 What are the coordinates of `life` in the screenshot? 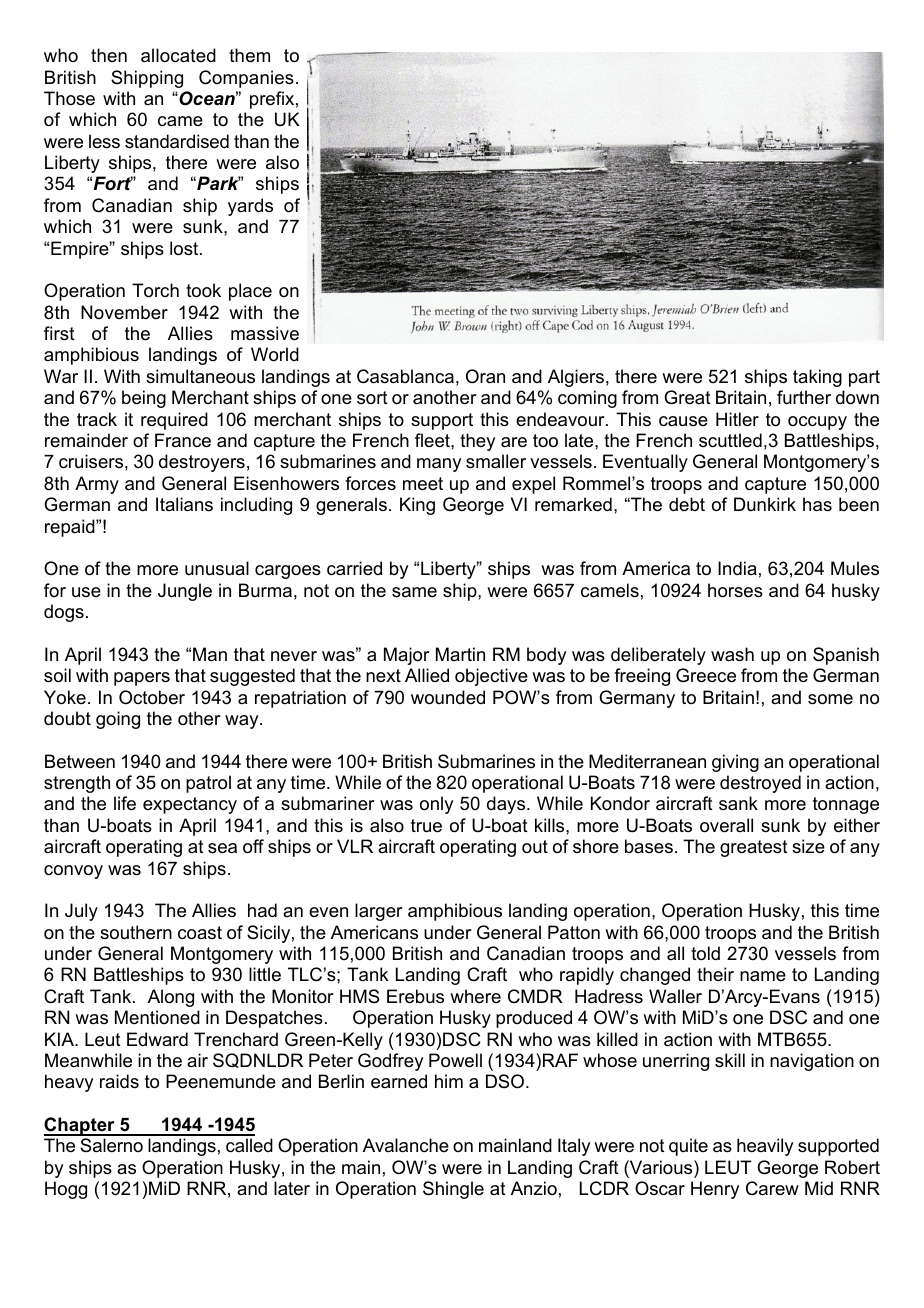 It's located at (125, 803).
